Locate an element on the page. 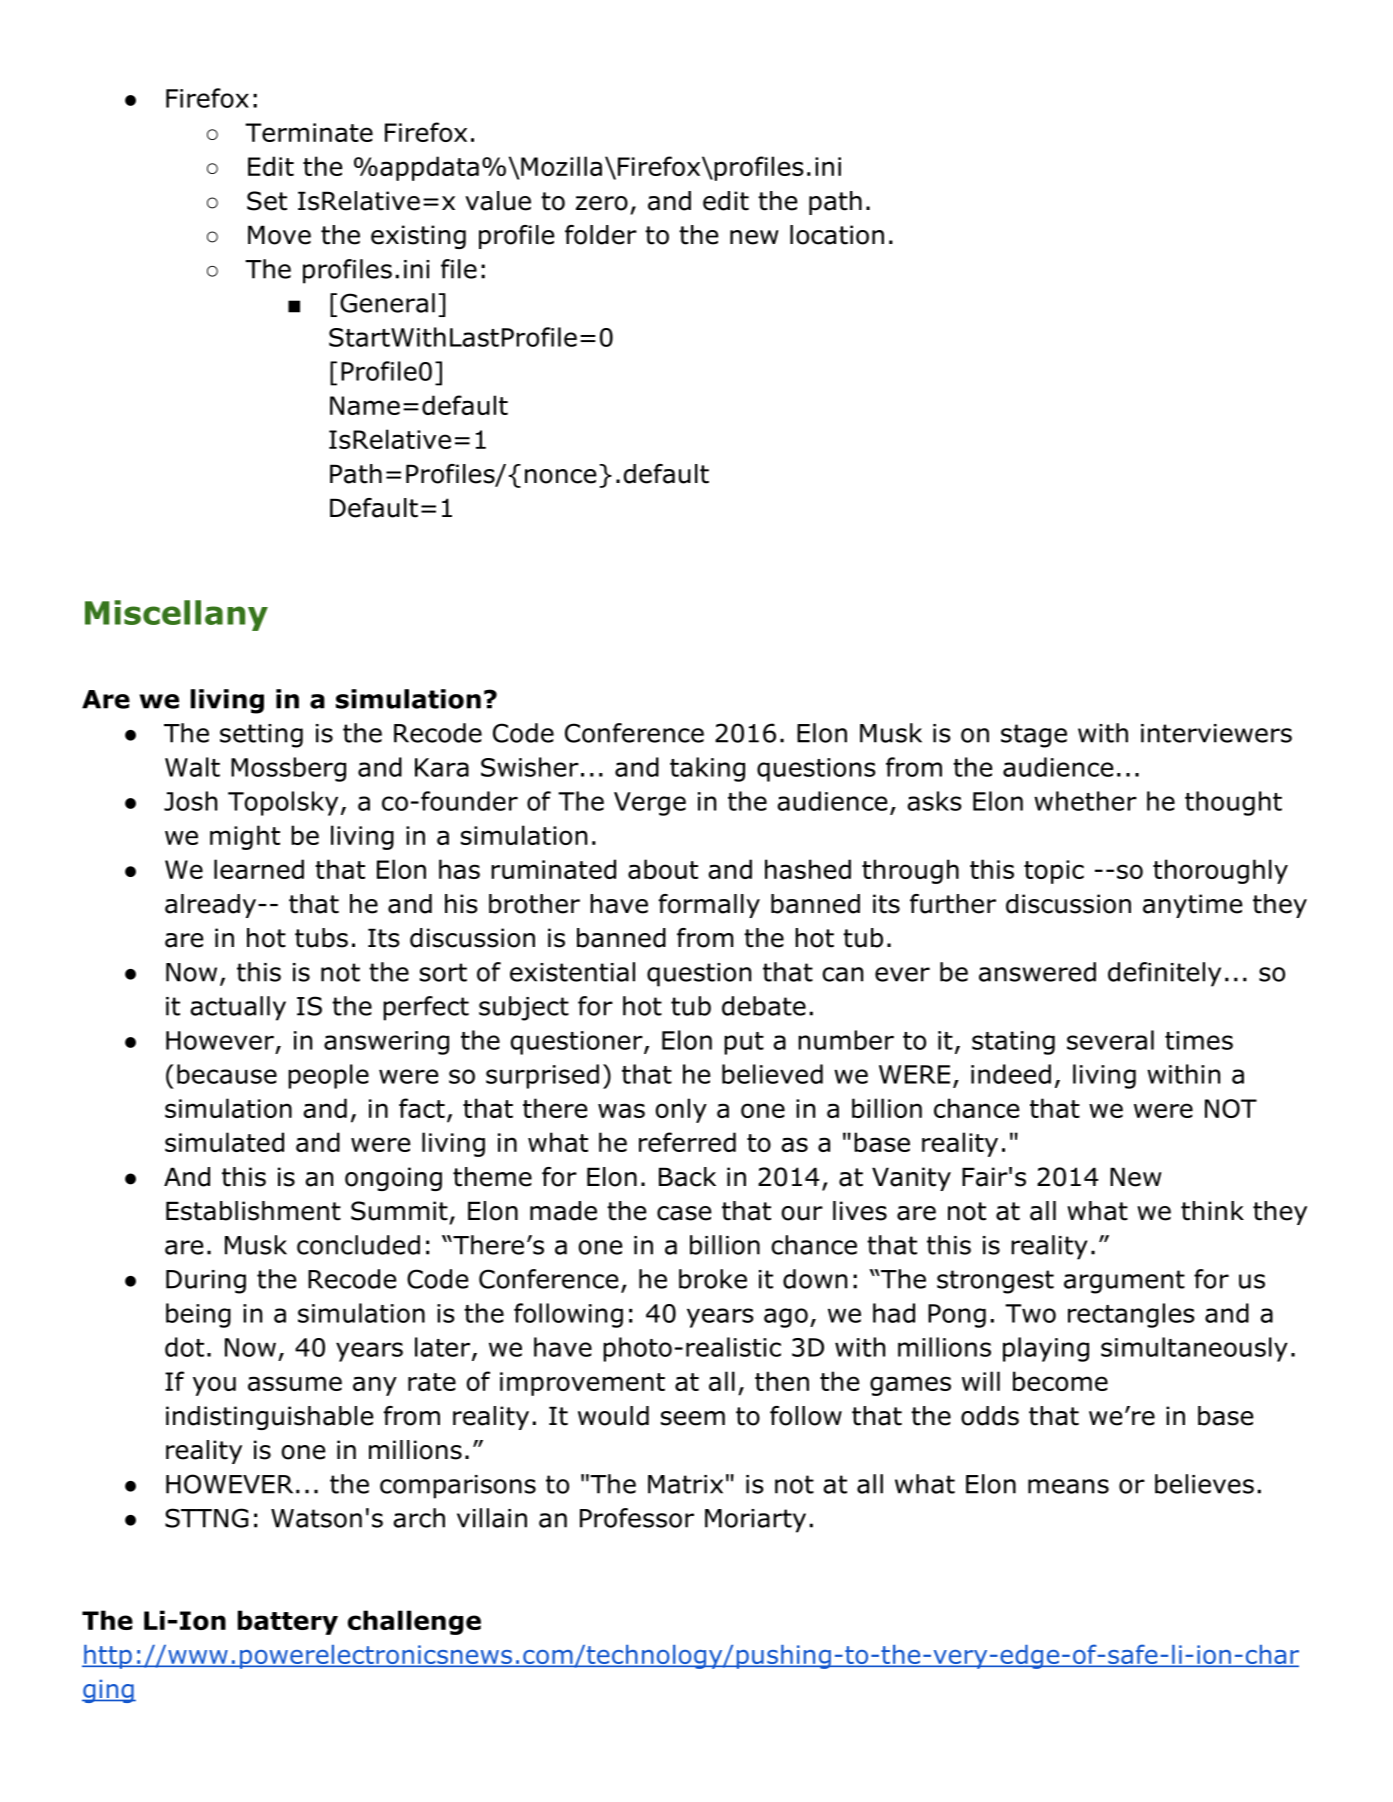  Move is located at coordinates (279, 235).
